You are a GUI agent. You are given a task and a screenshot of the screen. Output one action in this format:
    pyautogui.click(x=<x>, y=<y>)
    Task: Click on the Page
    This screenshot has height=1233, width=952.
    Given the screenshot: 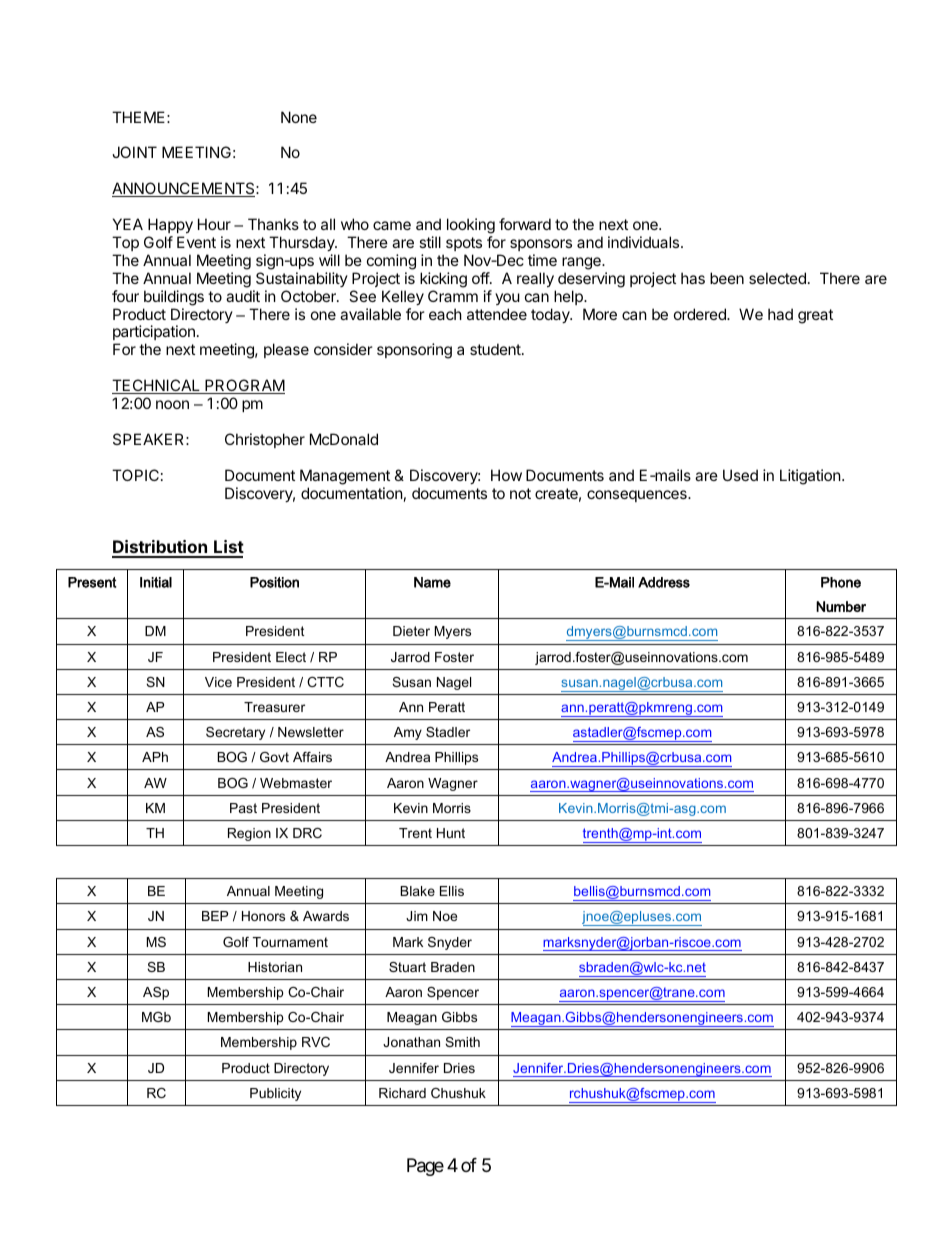 What is the action you would take?
    pyautogui.click(x=425, y=1167)
